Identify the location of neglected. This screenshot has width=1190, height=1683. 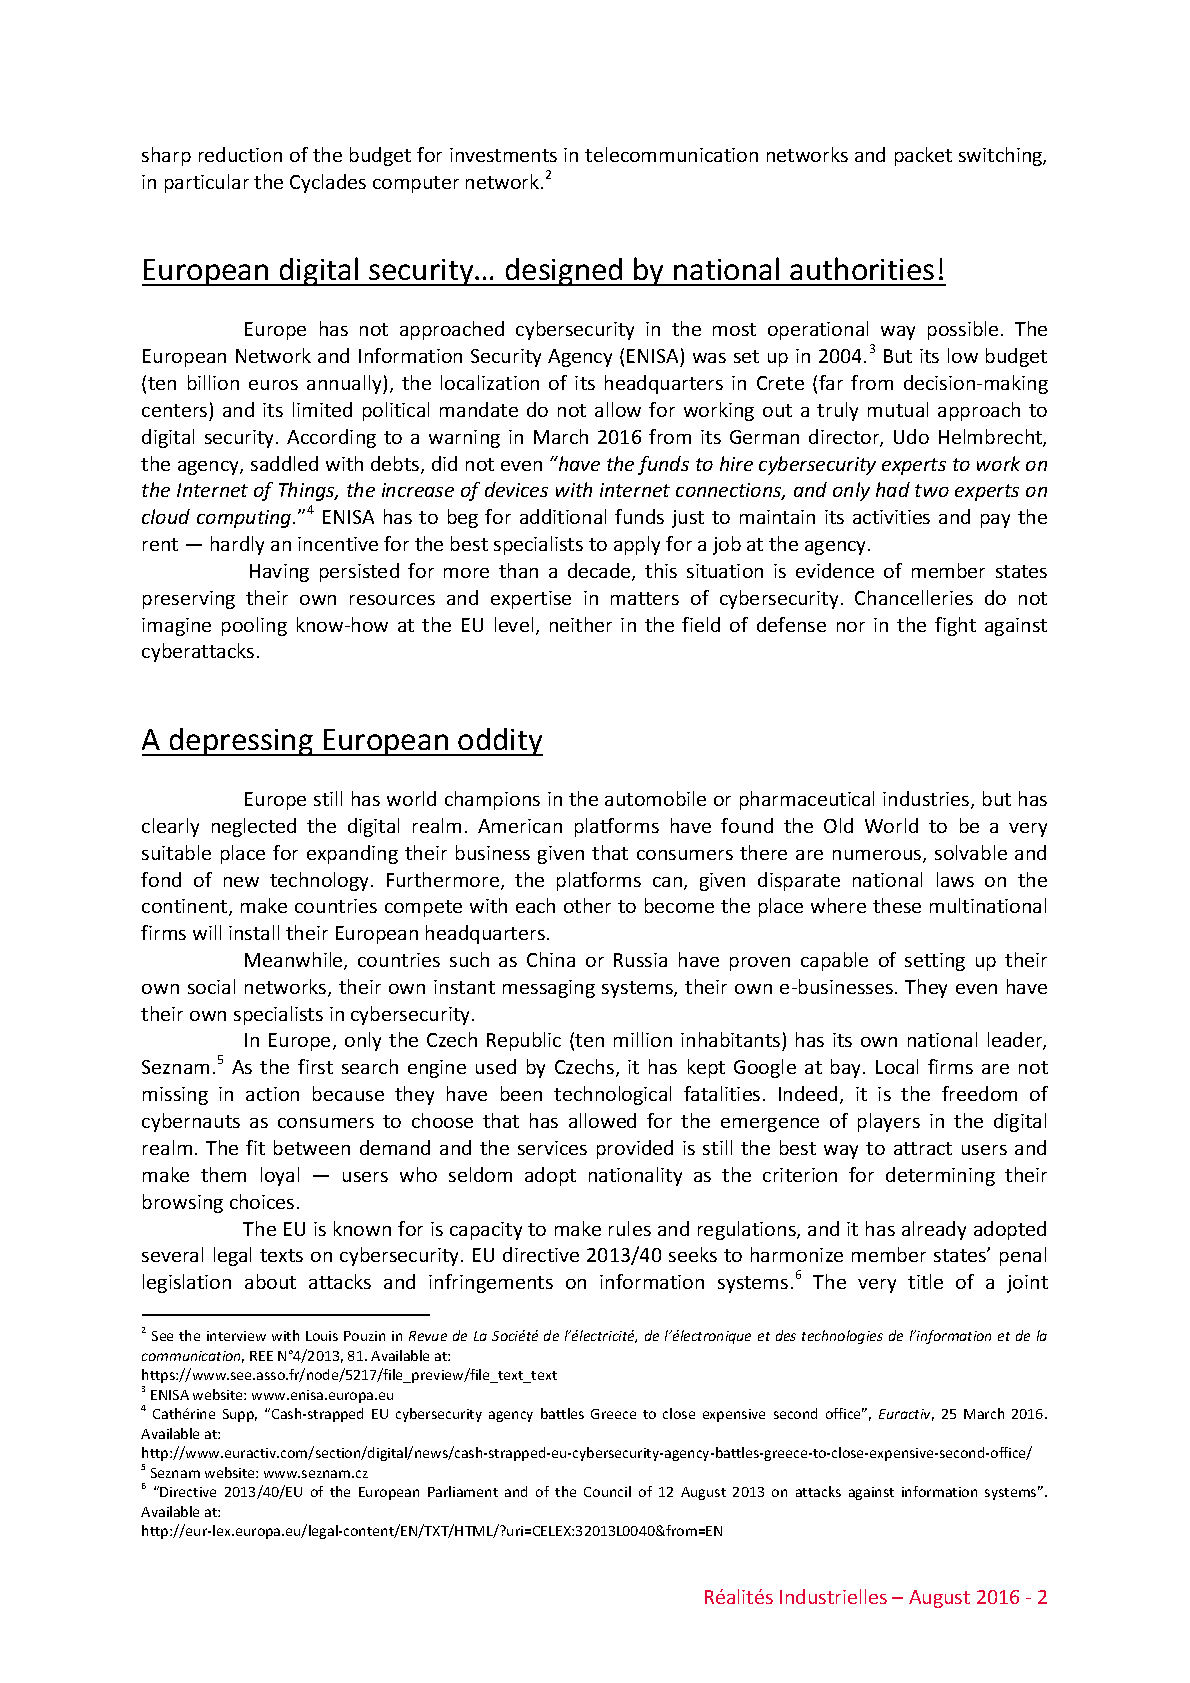
(254, 827).
